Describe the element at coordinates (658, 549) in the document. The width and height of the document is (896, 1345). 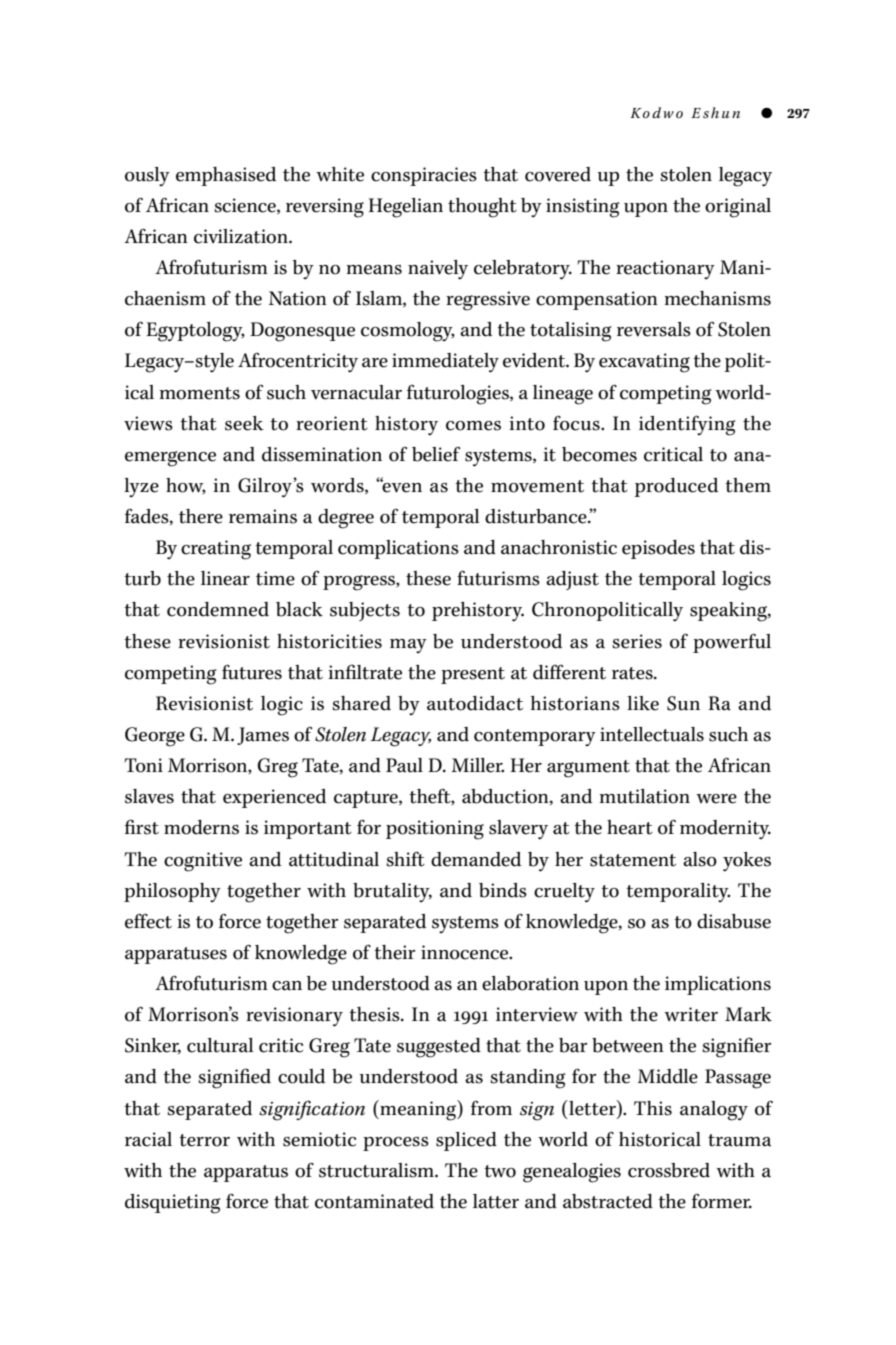
I see `episodes` at that location.
